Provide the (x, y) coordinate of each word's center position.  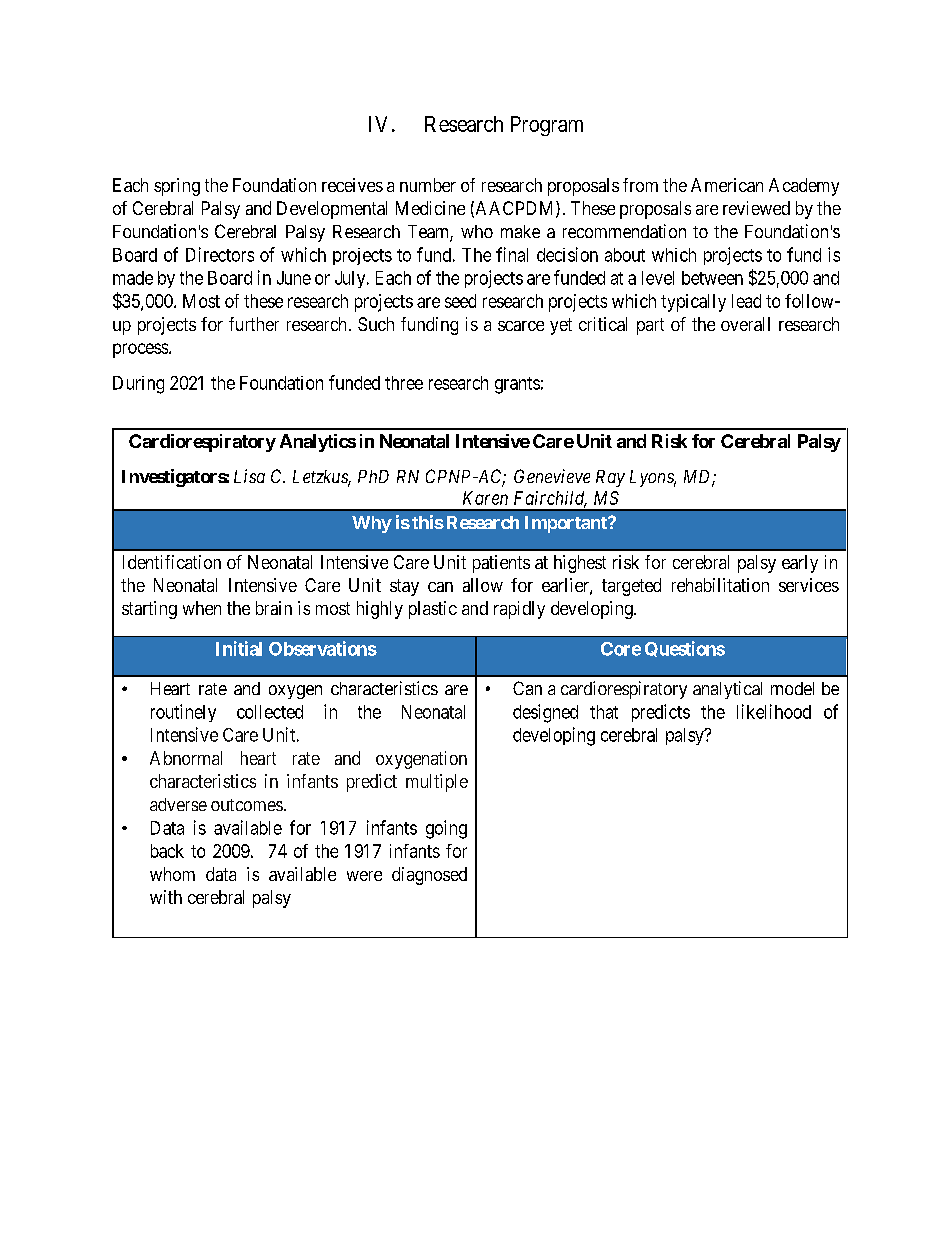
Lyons (653, 478)
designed (545, 713)
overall (745, 324)
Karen (485, 498)
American (727, 185)
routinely (183, 713)
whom (172, 874)
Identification (172, 562)
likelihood (774, 711)
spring (177, 187)
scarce (521, 326)
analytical (727, 690)
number (428, 185)
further (254, 324)
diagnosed (429, 876)
